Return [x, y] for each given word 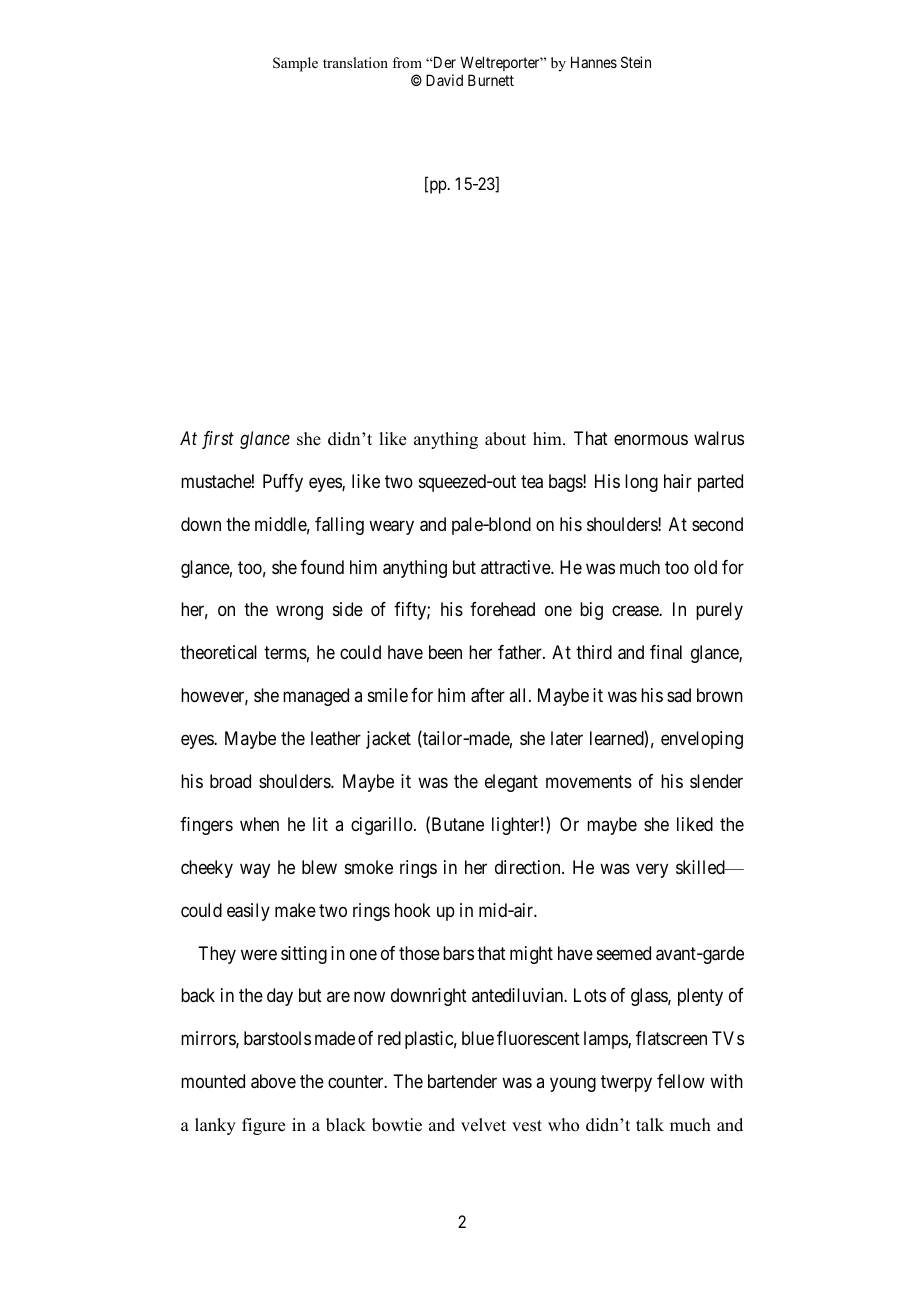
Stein [636, 62]
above [273, 1081]
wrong [299, 613]
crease [636, 611]
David [444, 80]
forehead [502, 609]
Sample [295, 64]
